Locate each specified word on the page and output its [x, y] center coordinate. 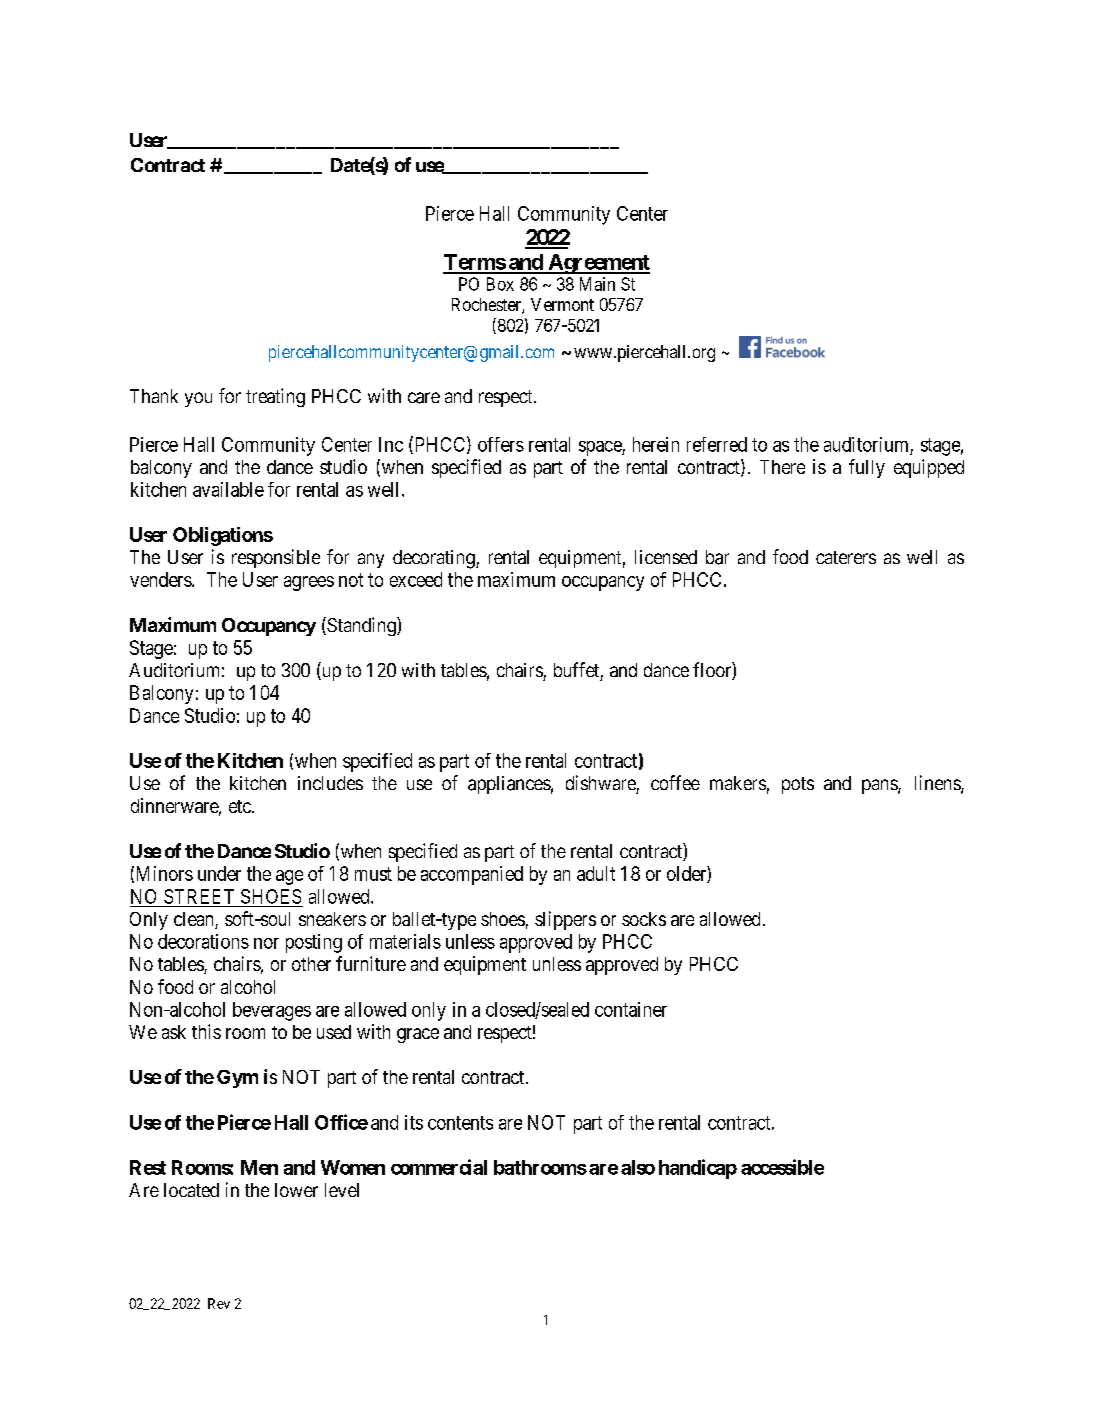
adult [596, 873]
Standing [361, 626]
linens [938, 784]
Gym [237, 1079]
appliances [509, 785]
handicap [698, 1169]
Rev [219, 1303]
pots [798, 785]
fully [867, 468]
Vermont [562, 304]
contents [460, 1123]
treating [275, 397]
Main [597, 284]
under [219, 873]
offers [501, 444]
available [228, 489]
